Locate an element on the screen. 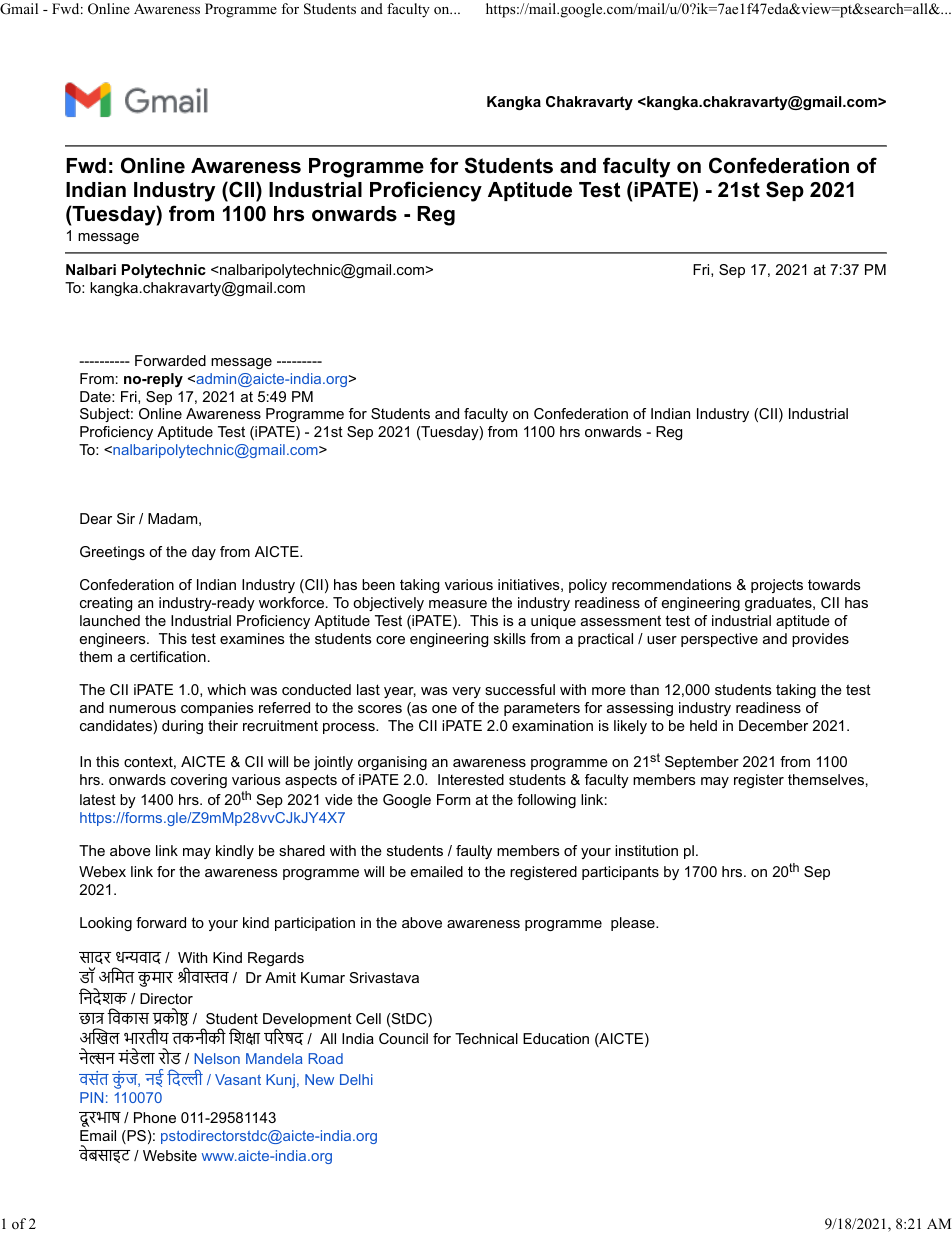  please is located at coordinates (634, 924).
